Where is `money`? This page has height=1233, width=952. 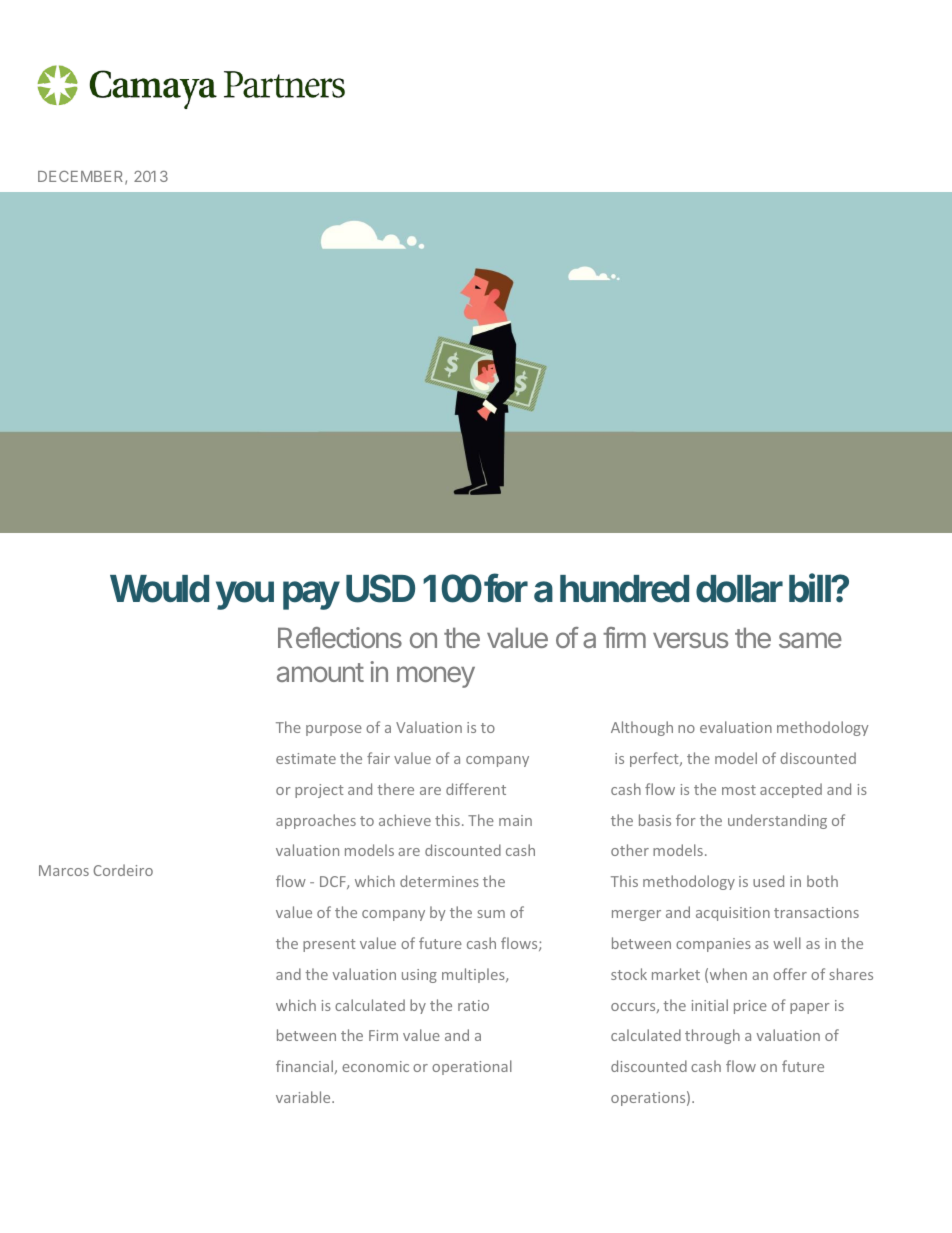 money is located at coordinates (436, 677).
